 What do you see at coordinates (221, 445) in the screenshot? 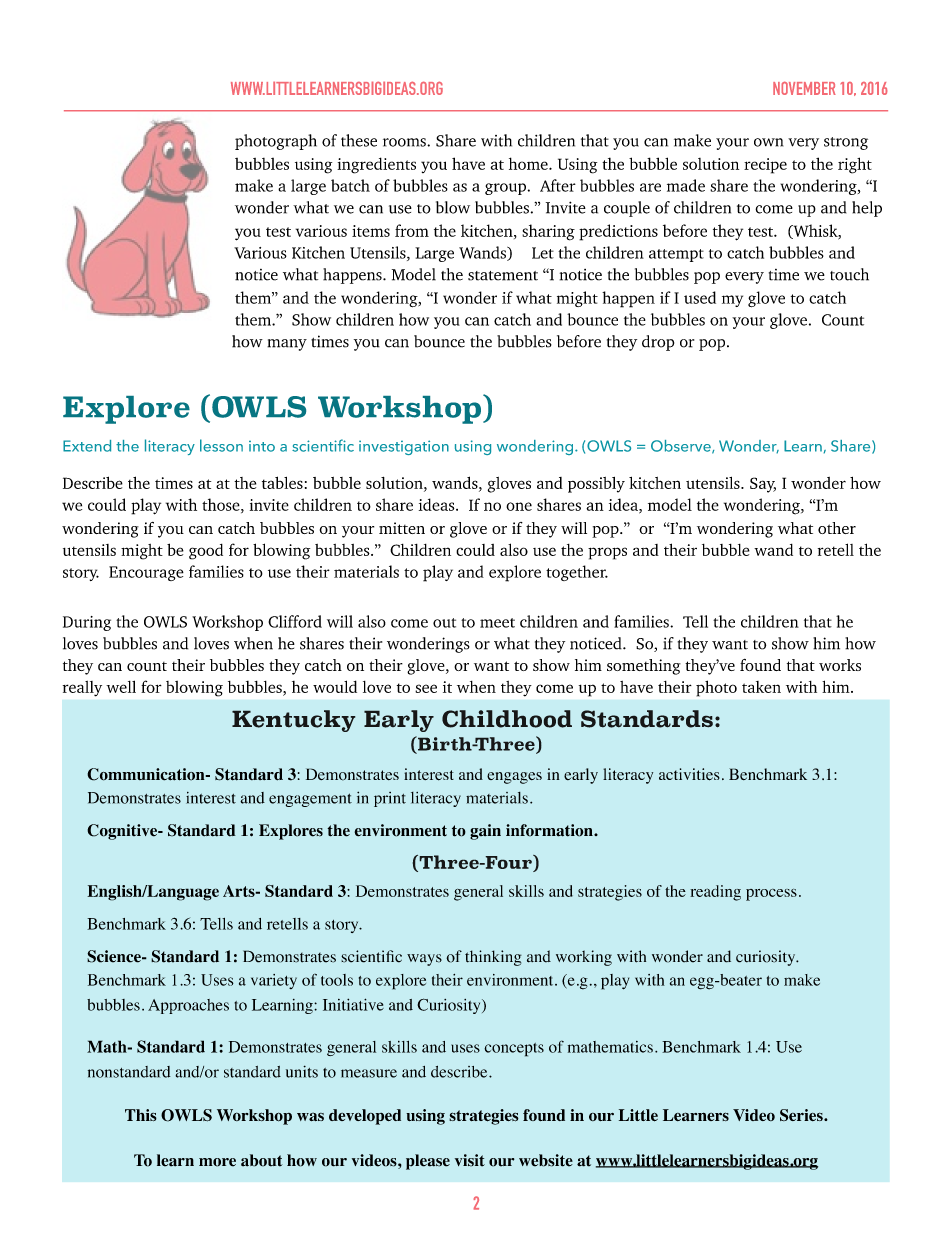
I see `lesson` at bounding box center [221, 445].
